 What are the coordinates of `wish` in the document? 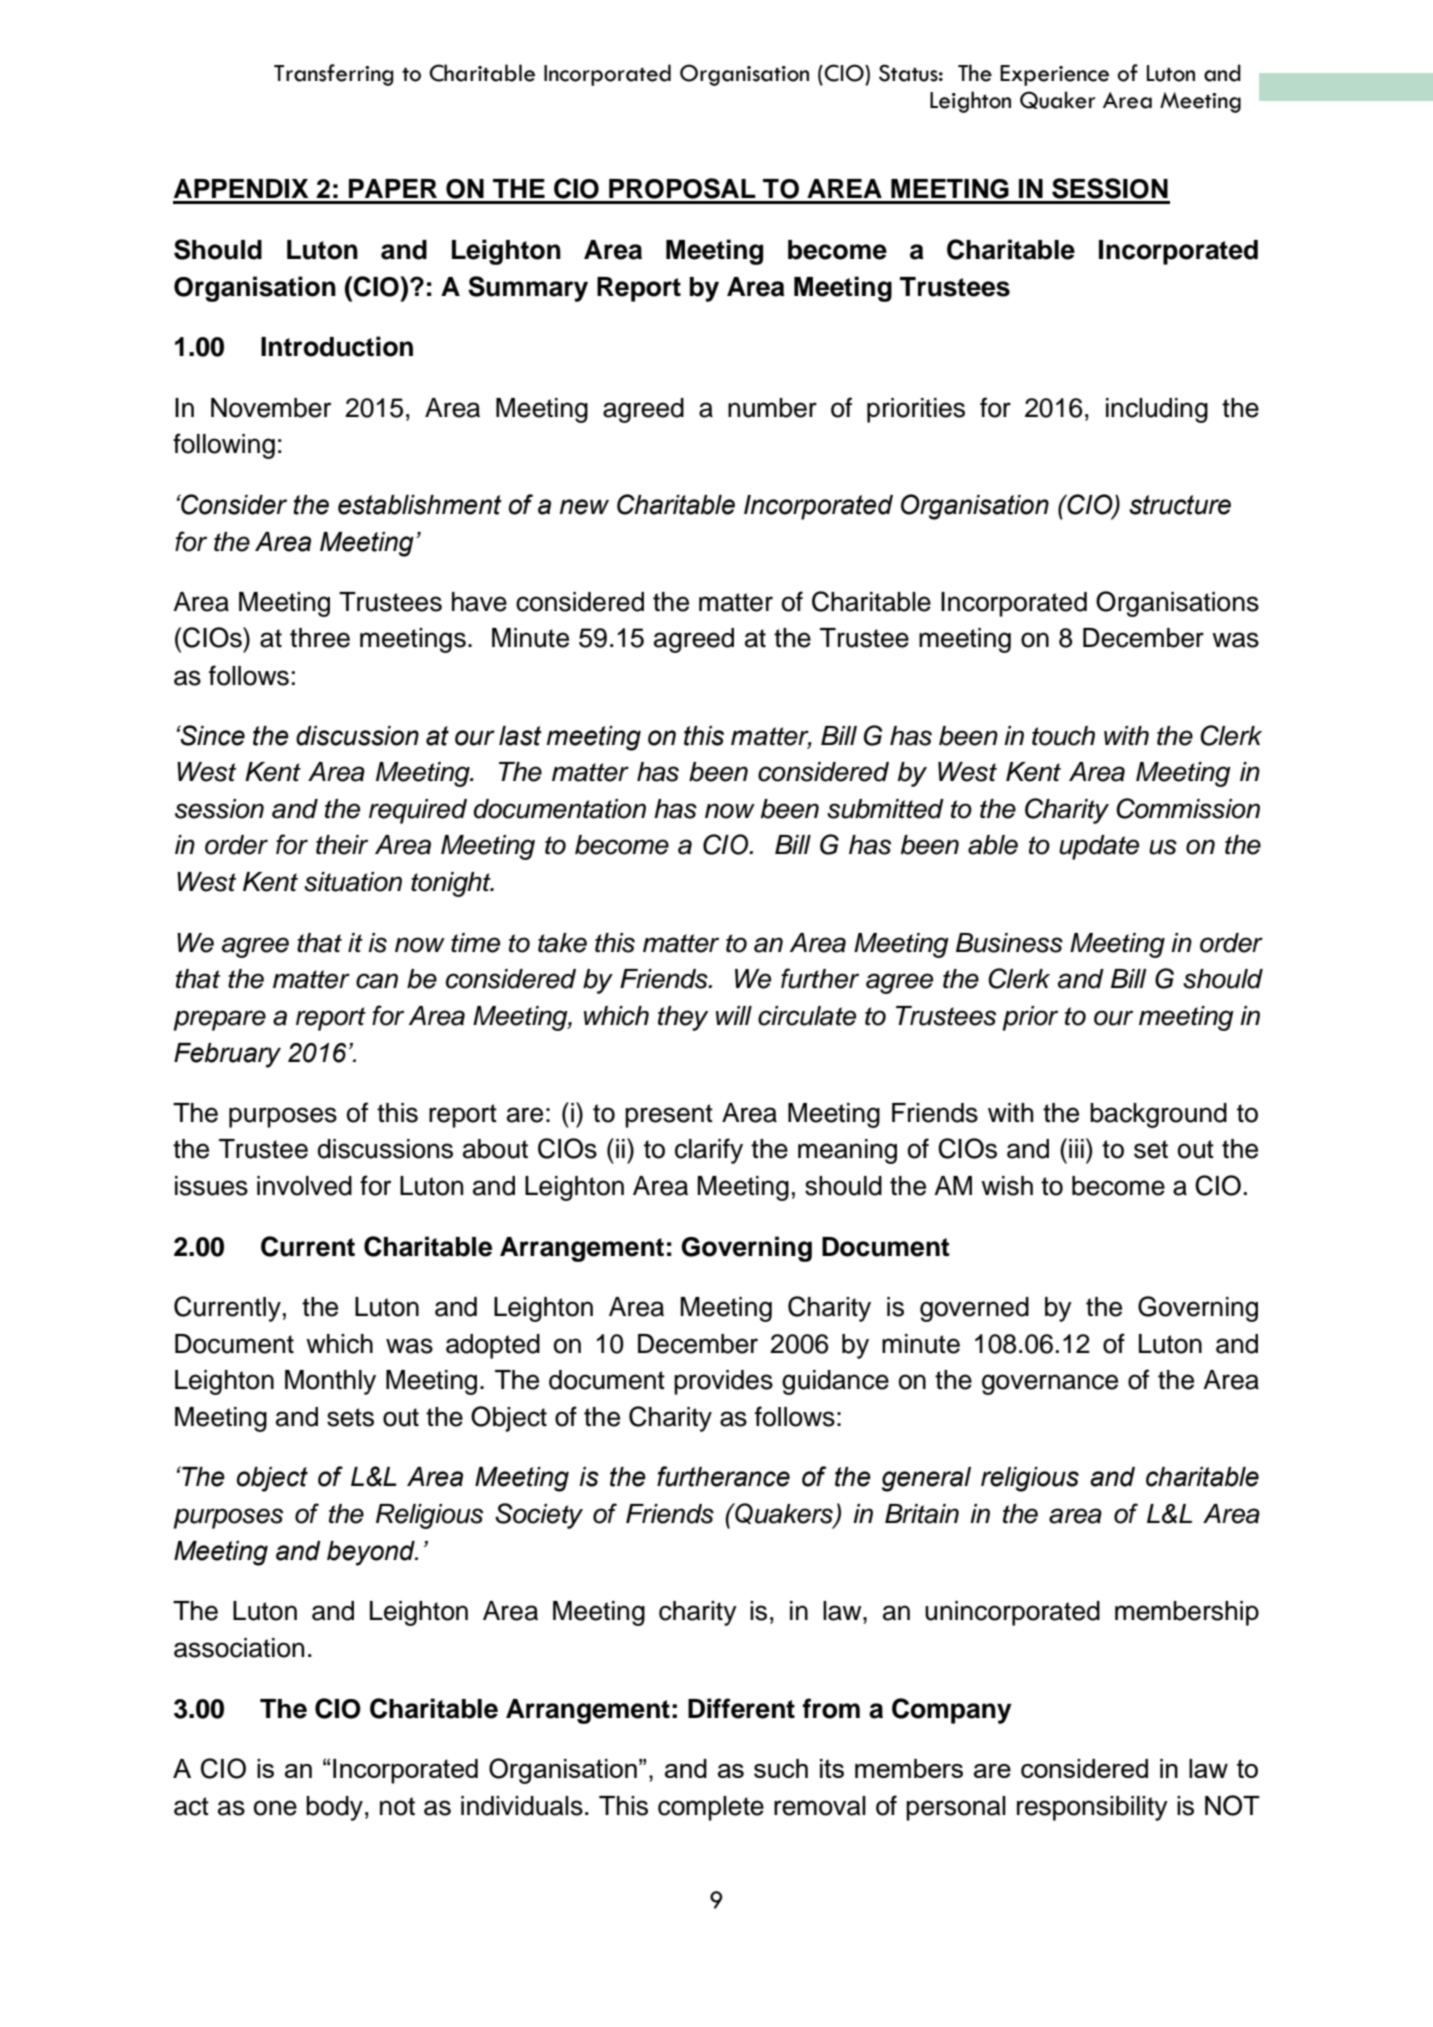 It's located at (1007, 1186).
